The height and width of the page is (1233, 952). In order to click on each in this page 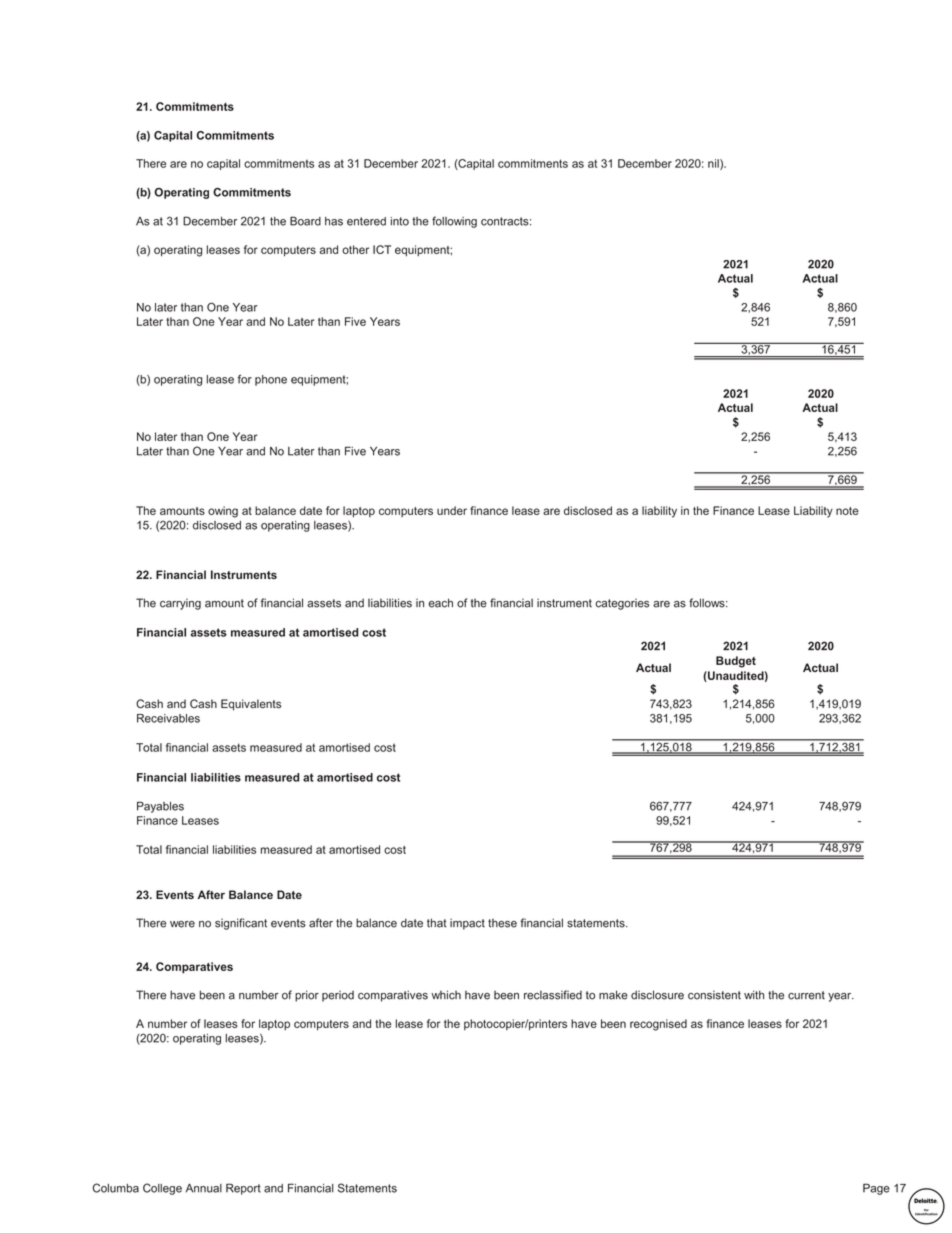, I will do `click(440, 603)`.
